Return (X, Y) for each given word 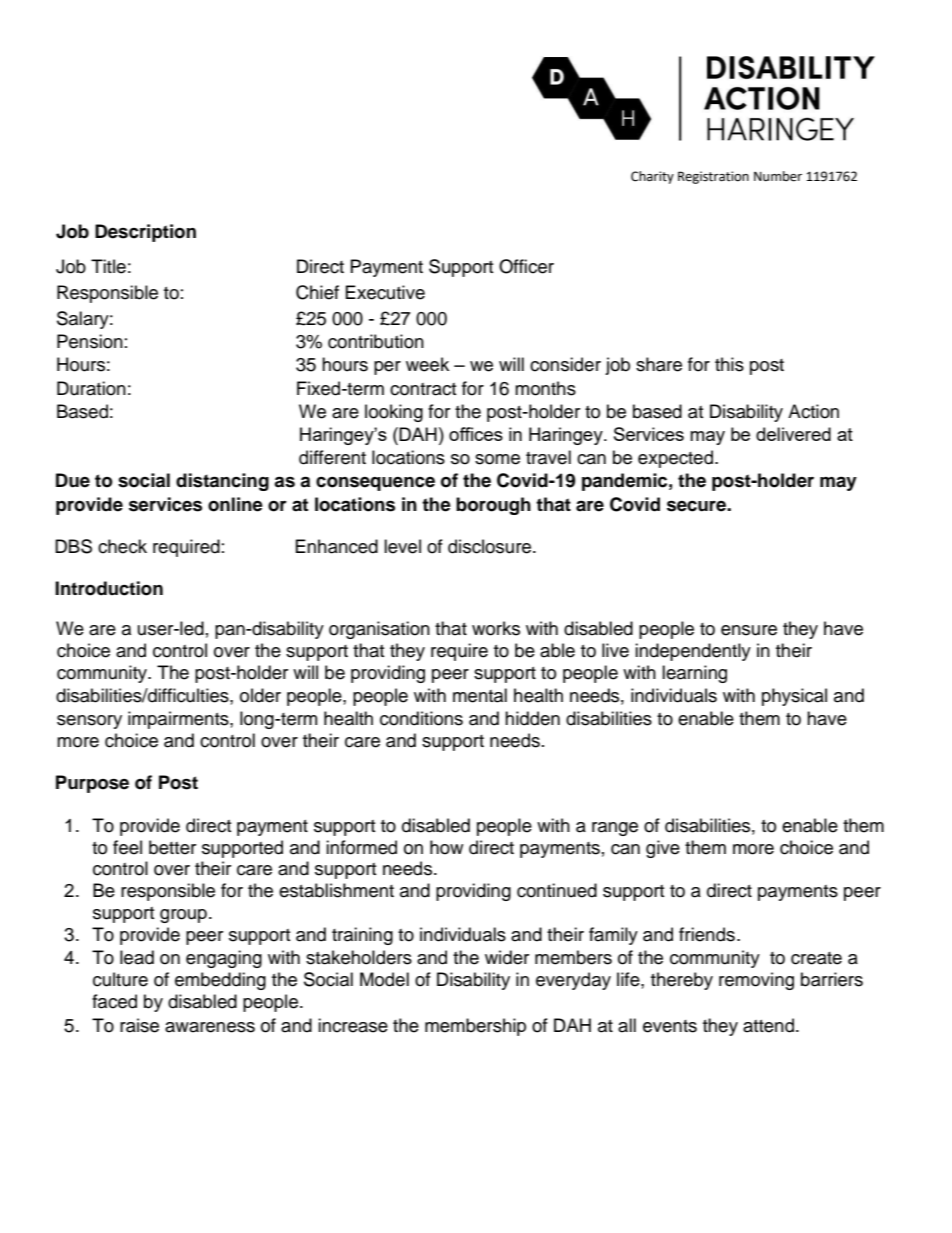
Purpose (92, 784)
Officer (526, 266)
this (729, 364)
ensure (749, 630)
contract (423, 389)
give (663, 849)
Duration (91, 388)
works (496, 628)
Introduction (109, 588)
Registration (713, 177)
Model (384, 979)
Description (145, 233)
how (446, 847)
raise (139, 1025)
